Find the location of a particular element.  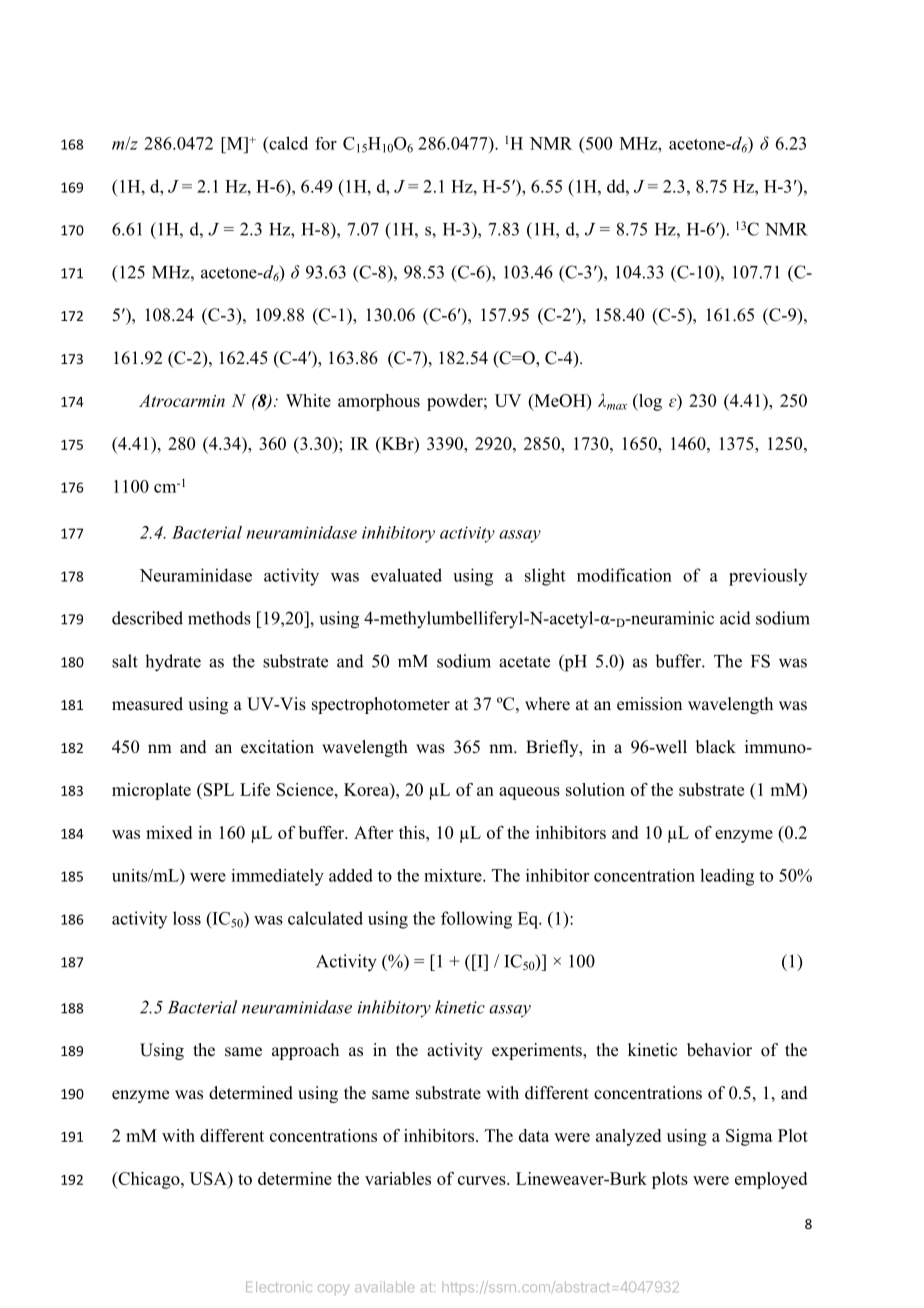

Electronic is located at coordinates (279, 1286).
